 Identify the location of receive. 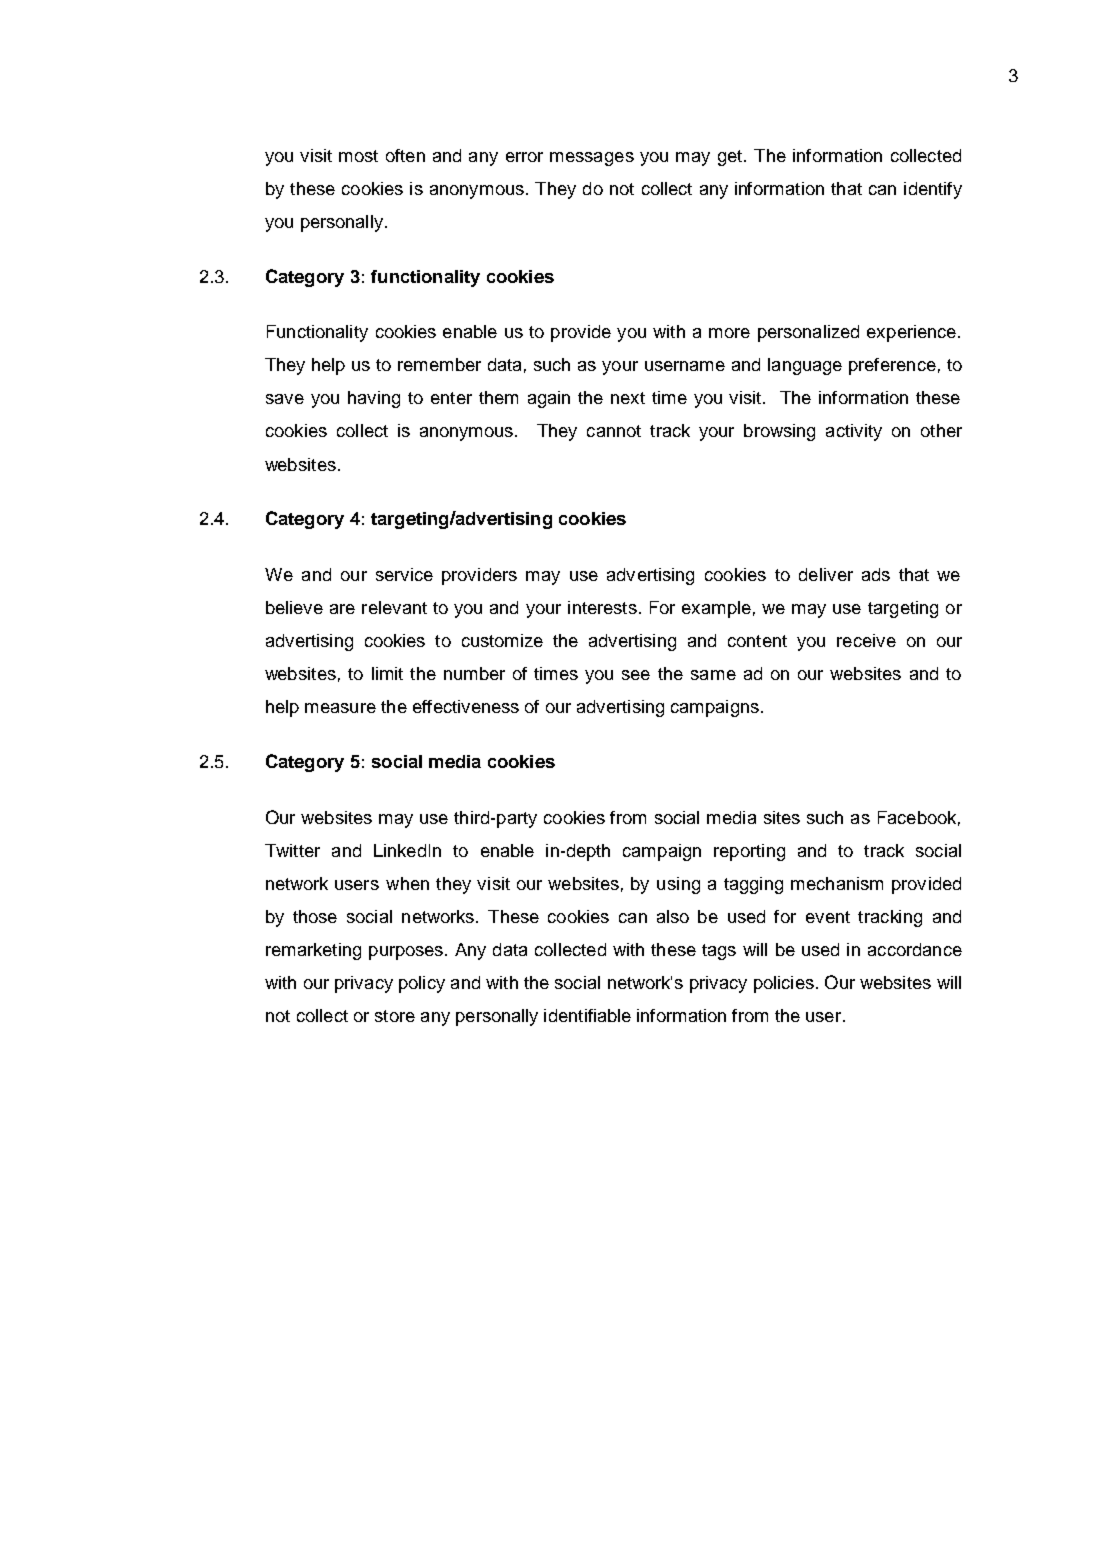
(866, 640).
